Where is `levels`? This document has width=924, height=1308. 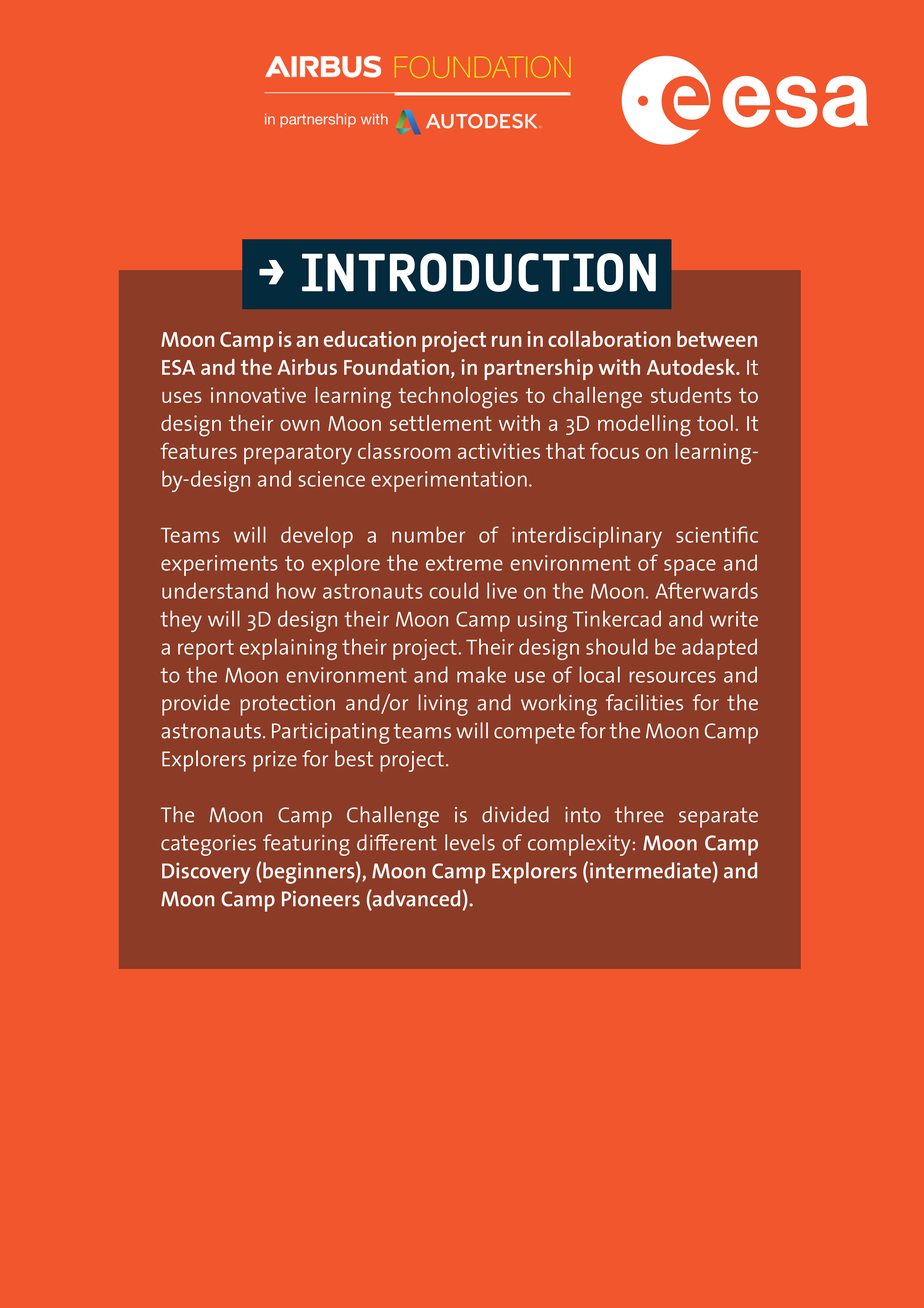 levels is located at coordinates (470, 842).
